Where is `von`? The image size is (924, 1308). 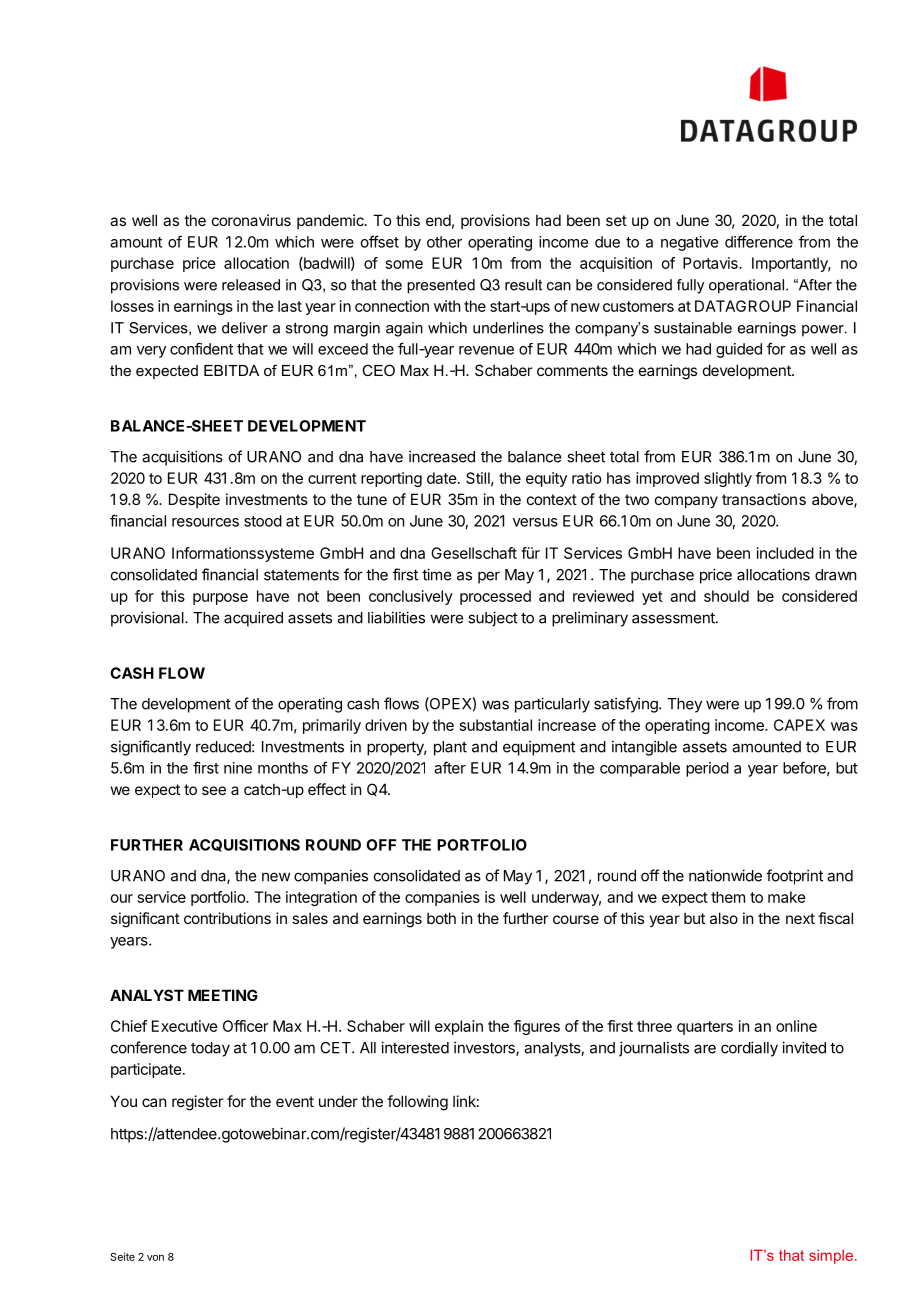 von is located at coordinates (155, 1258).
